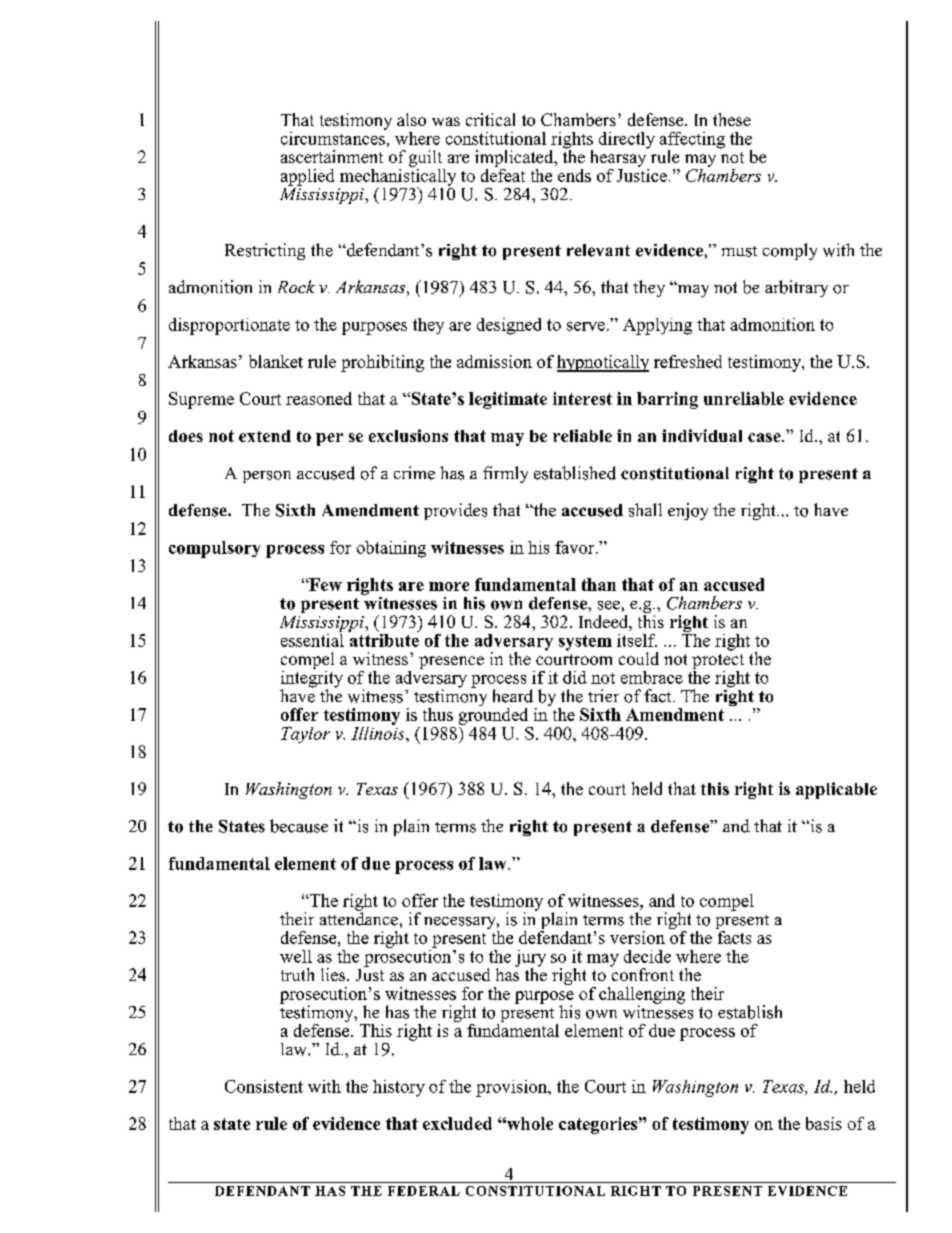  I want to click on grounded, so click(493, 715).
